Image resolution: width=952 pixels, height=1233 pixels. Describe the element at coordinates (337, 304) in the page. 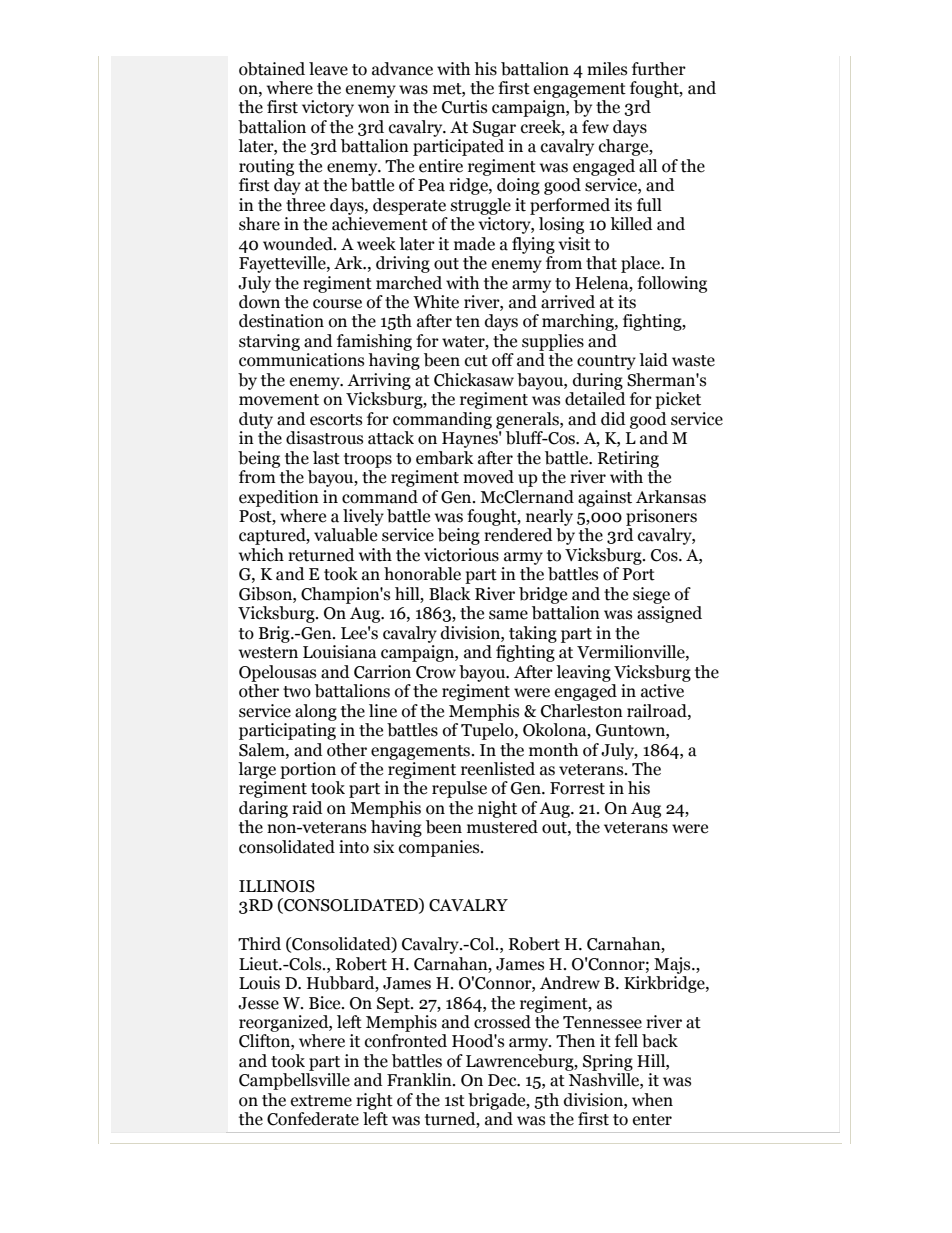

I see `course` at that location.
